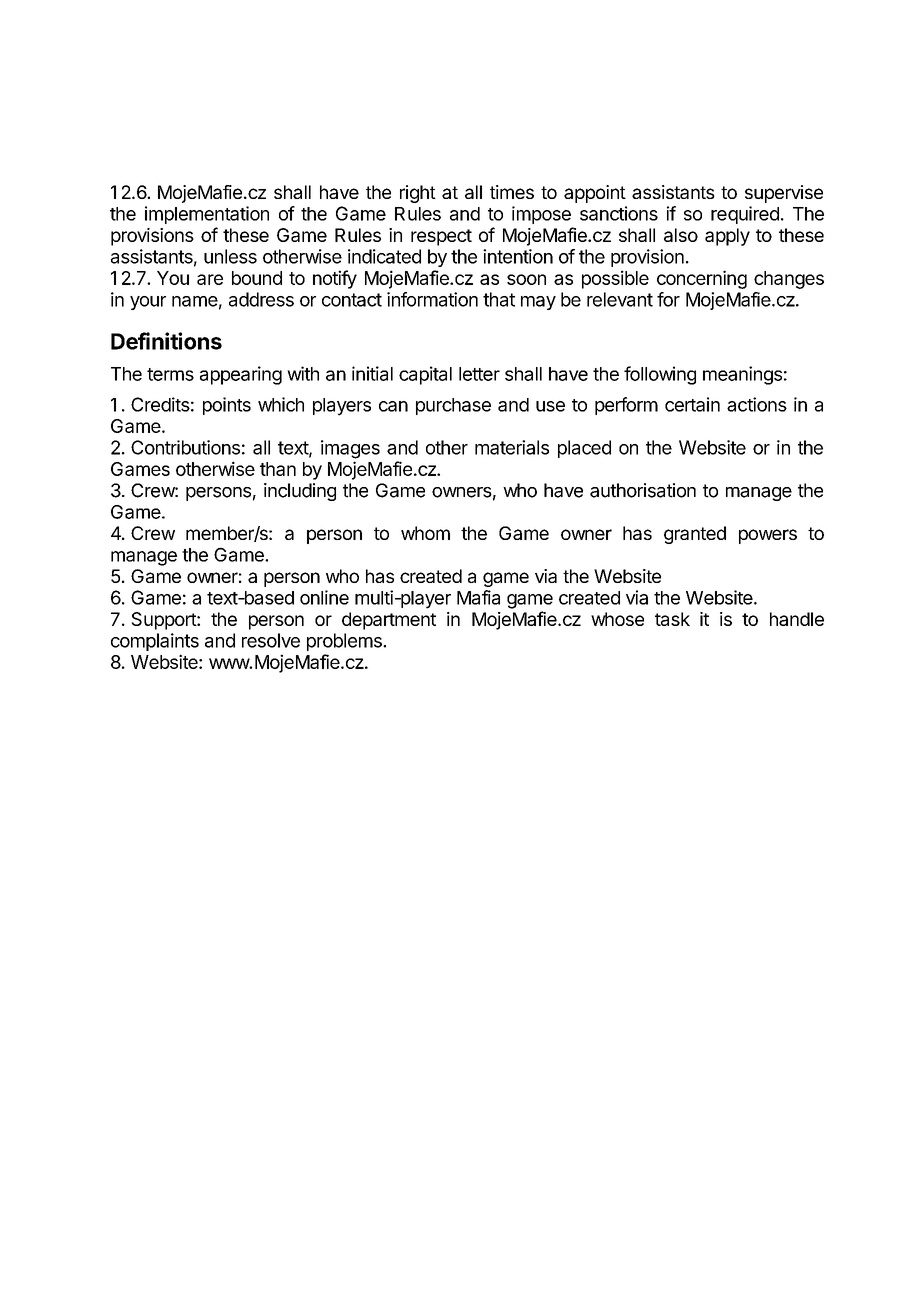 The height and width of the screenshot is (1308, 924). I want to click on resolve, so click(271, 640).
